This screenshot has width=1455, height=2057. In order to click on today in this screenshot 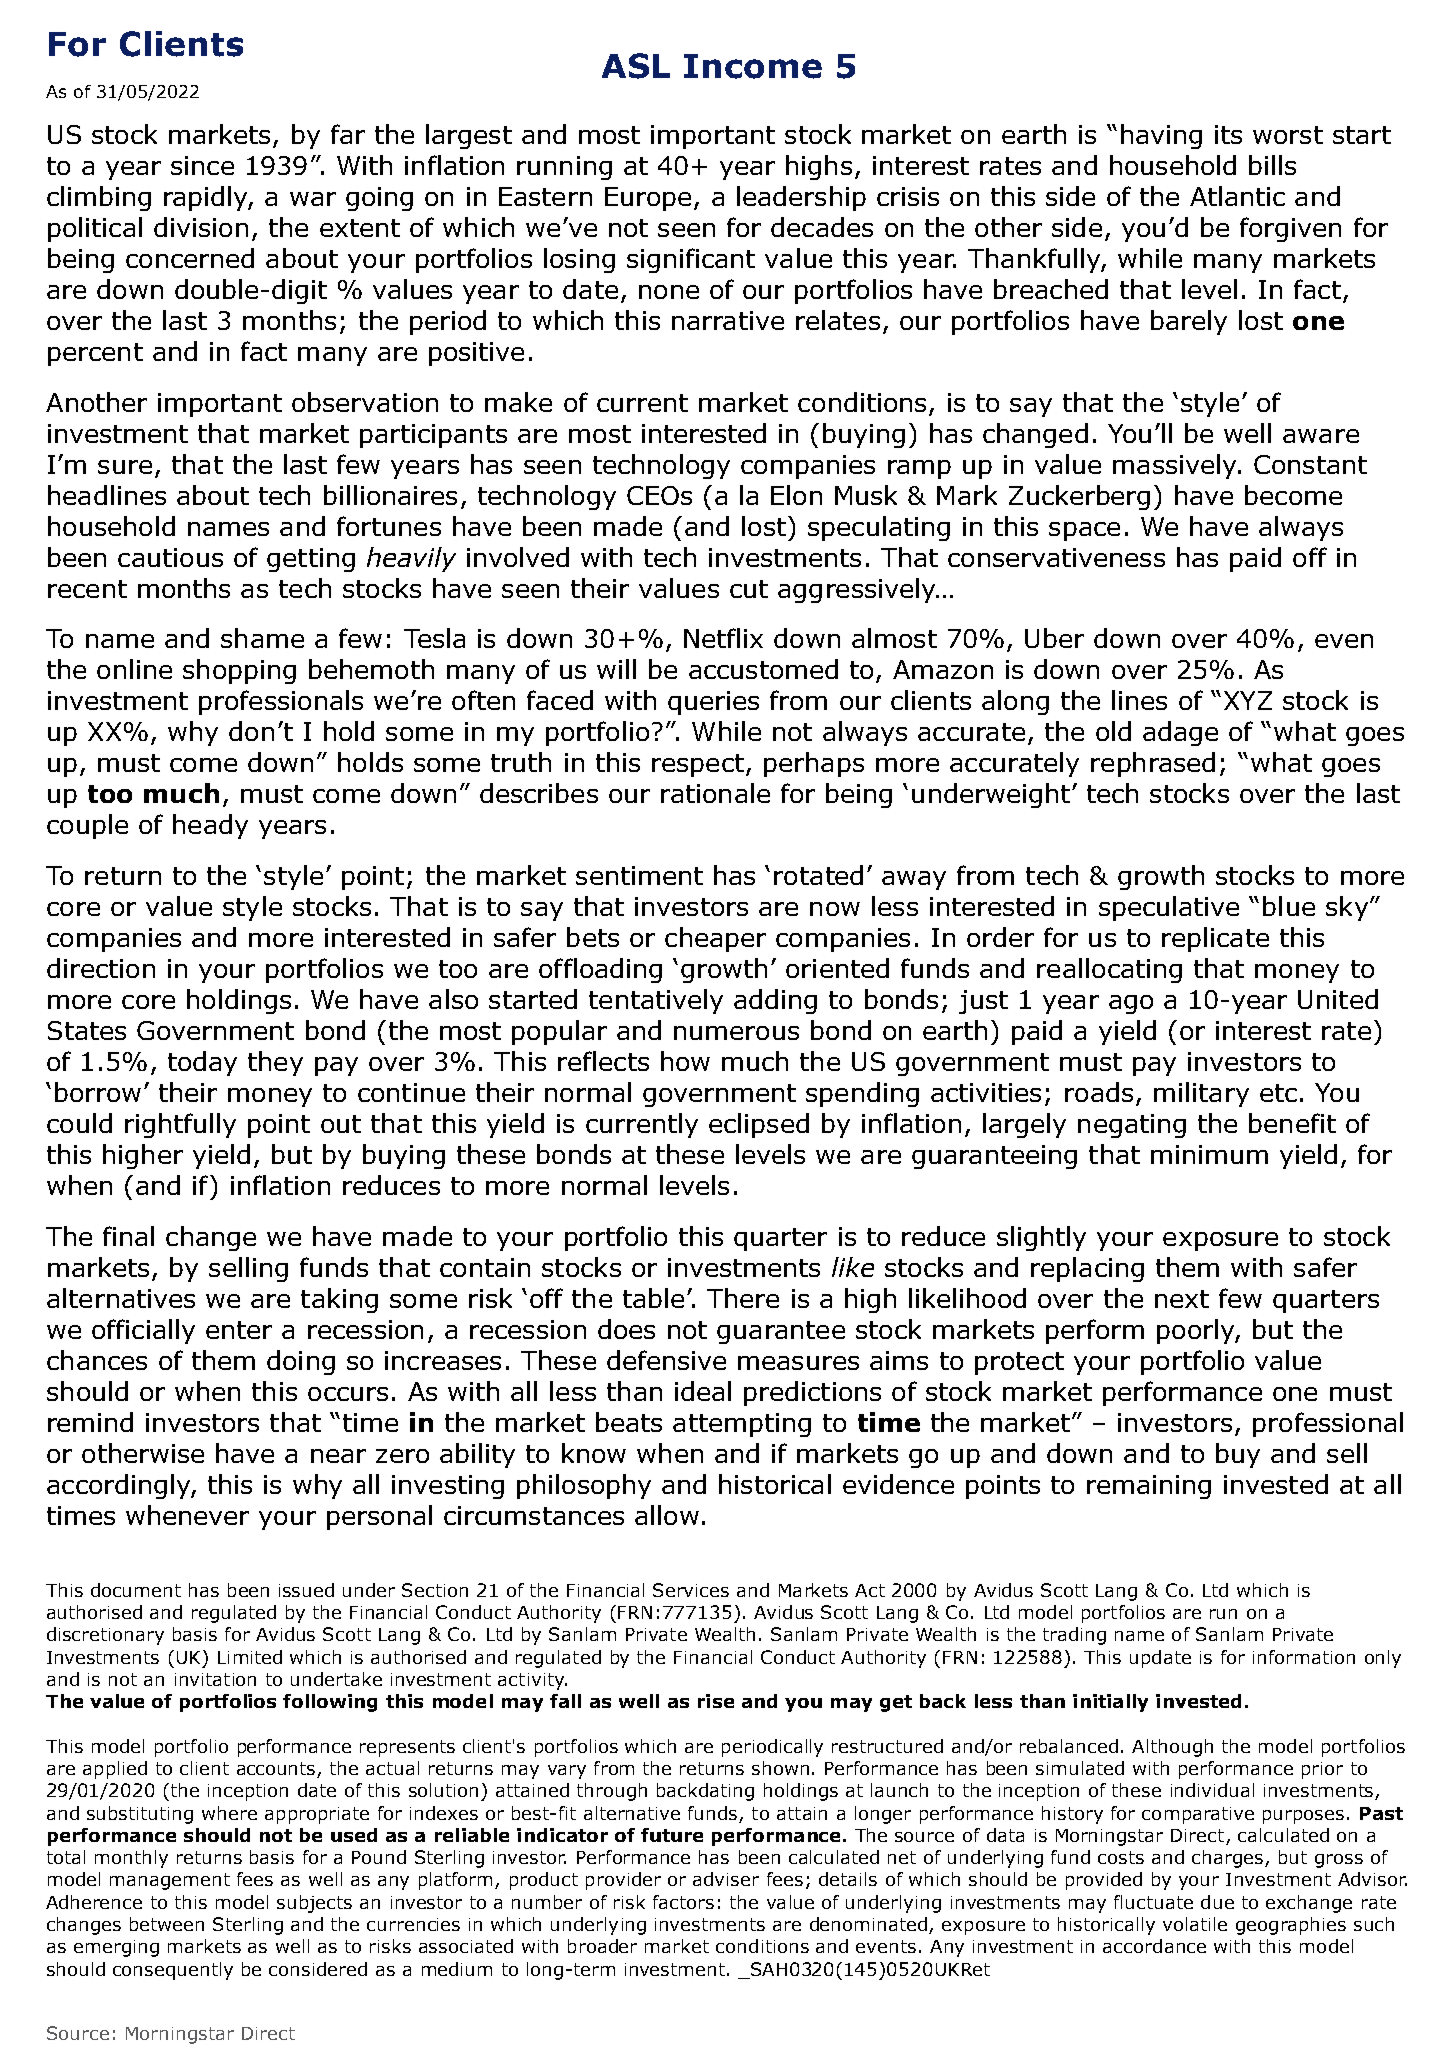, I will do `click(202, 1063)`.
